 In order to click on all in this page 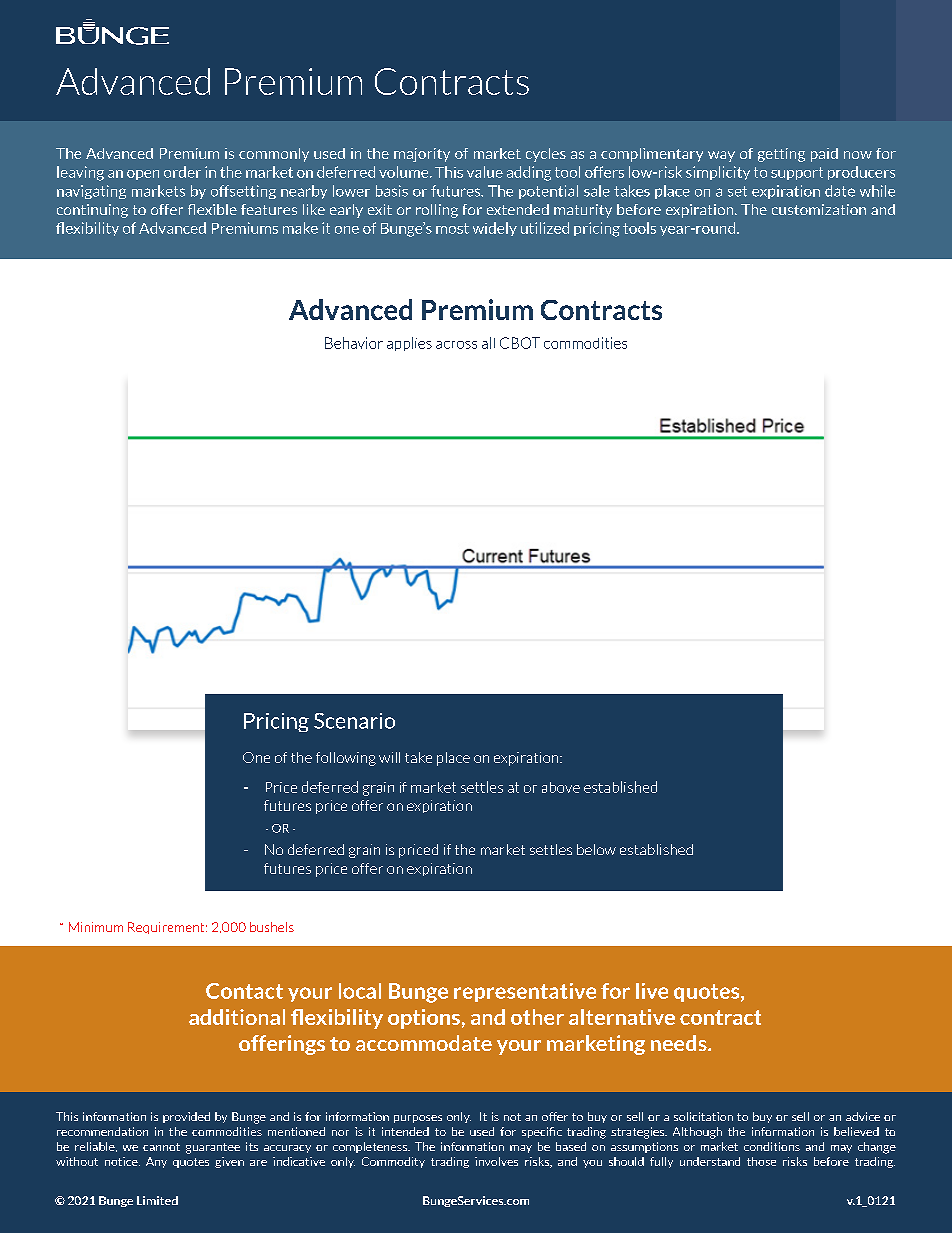, I will do `click(488, 343)`.
